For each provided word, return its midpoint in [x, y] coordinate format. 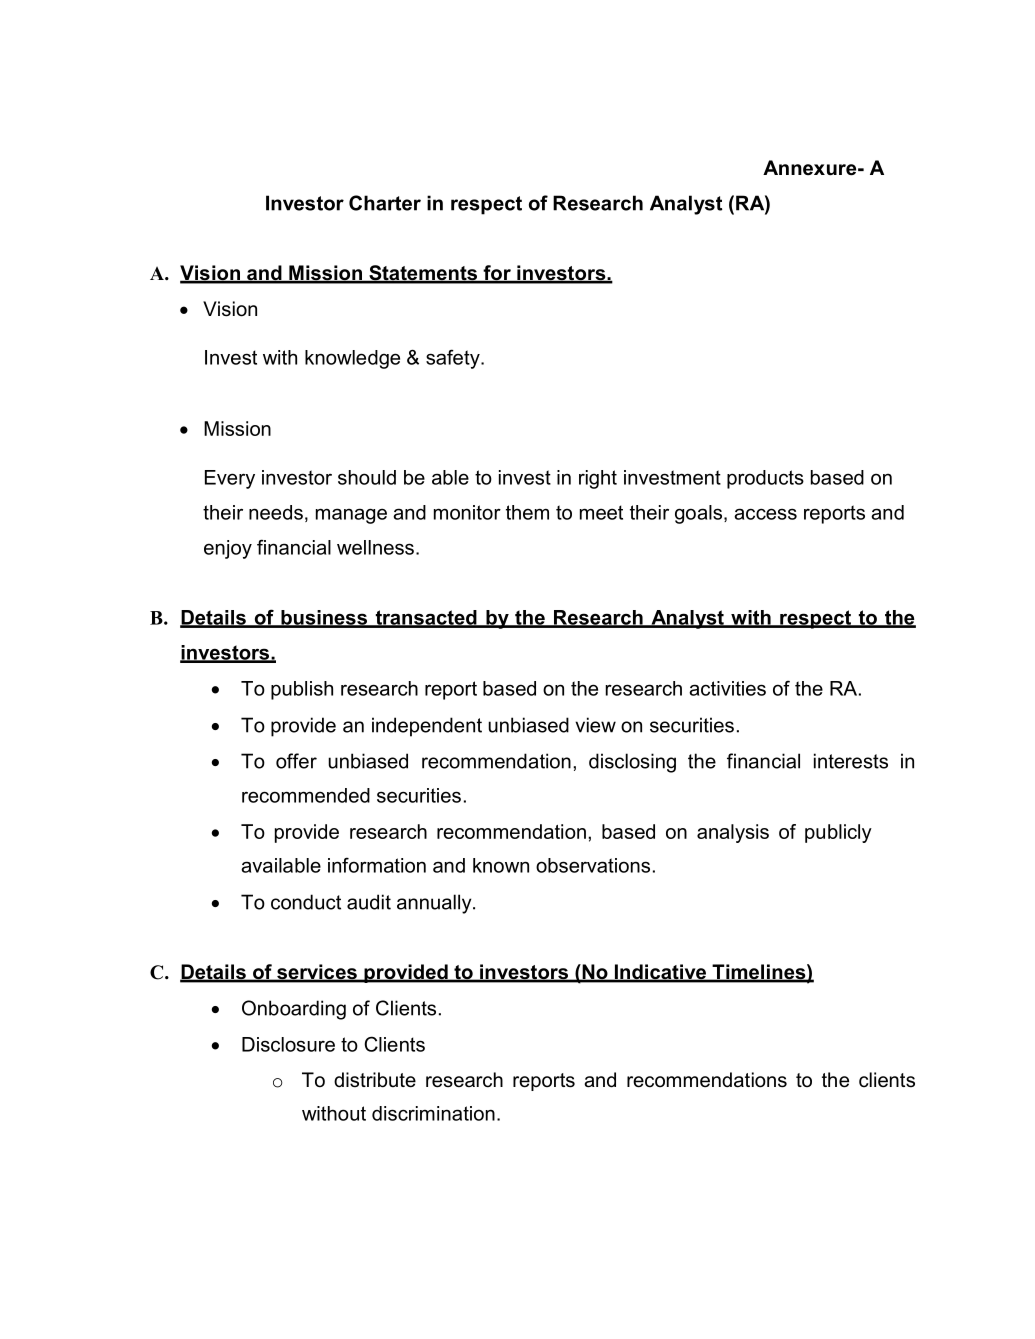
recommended [306, 795]
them [527, 512]
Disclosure [288, 1044]
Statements [423, 274]
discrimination [433, 1113]
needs [276, 512]
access [765, 514]
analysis [733, 833]
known [501, 865]
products [765, 479]
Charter [385, 203]
